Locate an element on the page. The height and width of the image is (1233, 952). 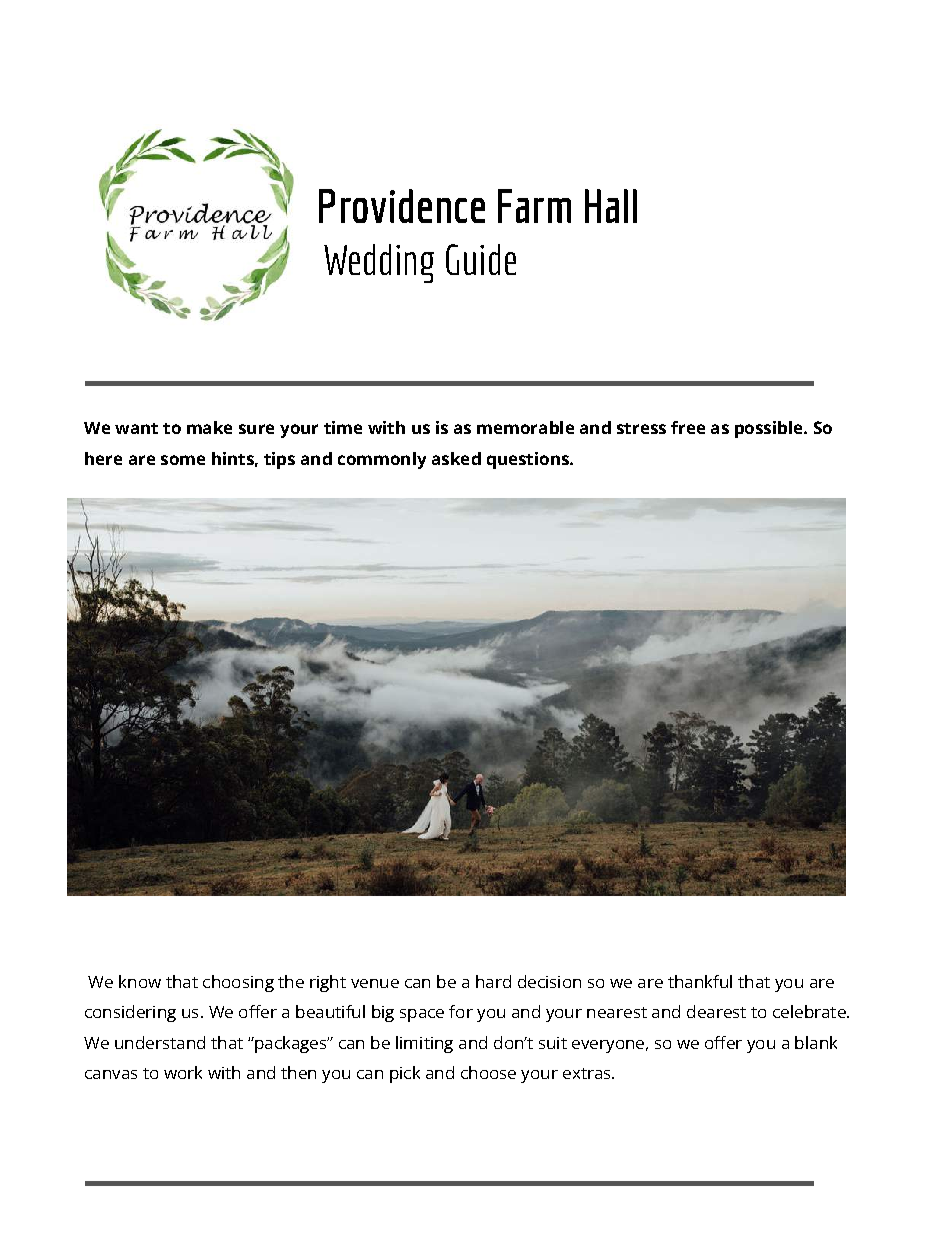
Wedding is located at coordinates (379, 263).
